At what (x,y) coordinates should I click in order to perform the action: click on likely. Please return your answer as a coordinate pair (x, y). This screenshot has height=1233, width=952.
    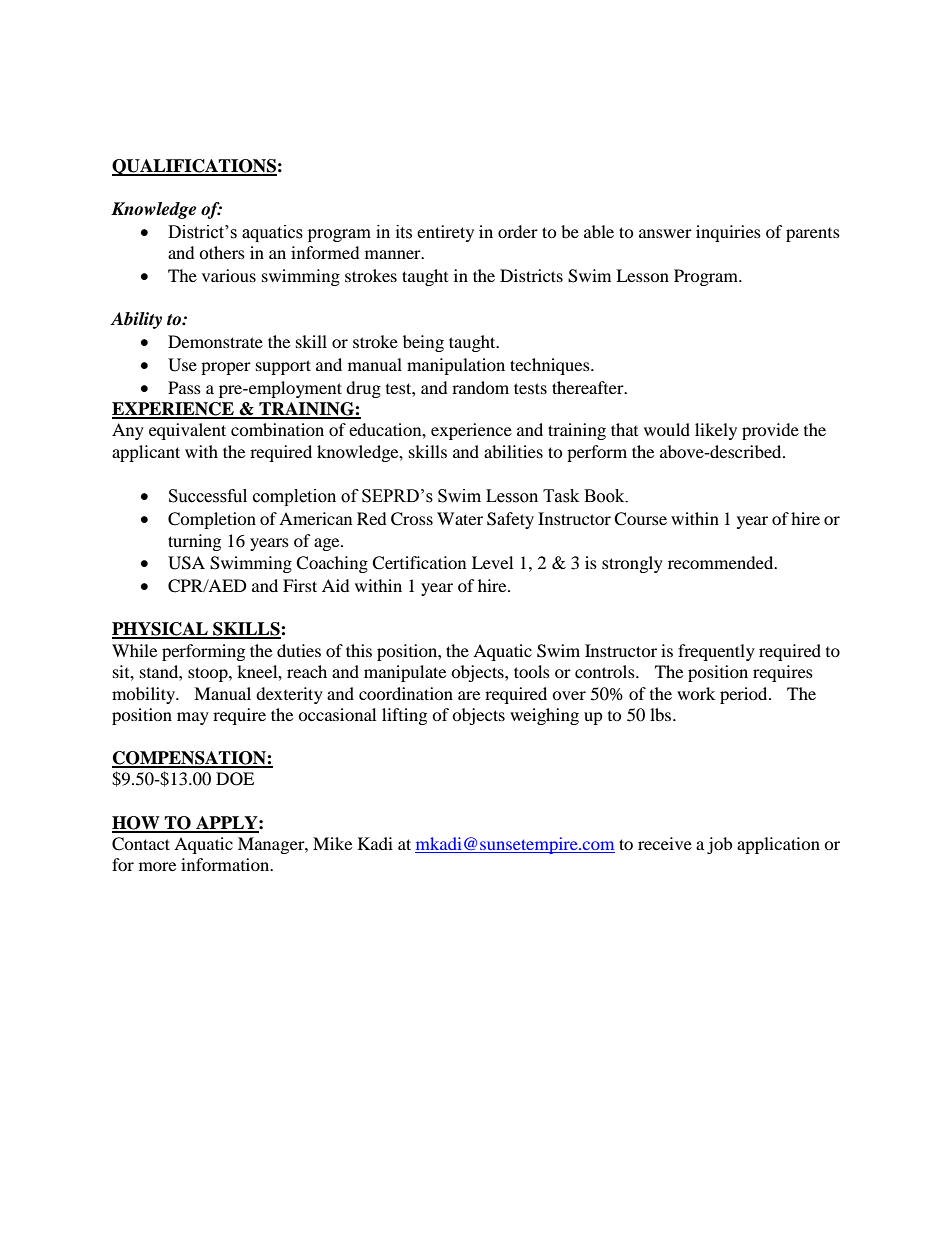
    Looking at the image, I should click on (716, 431).
